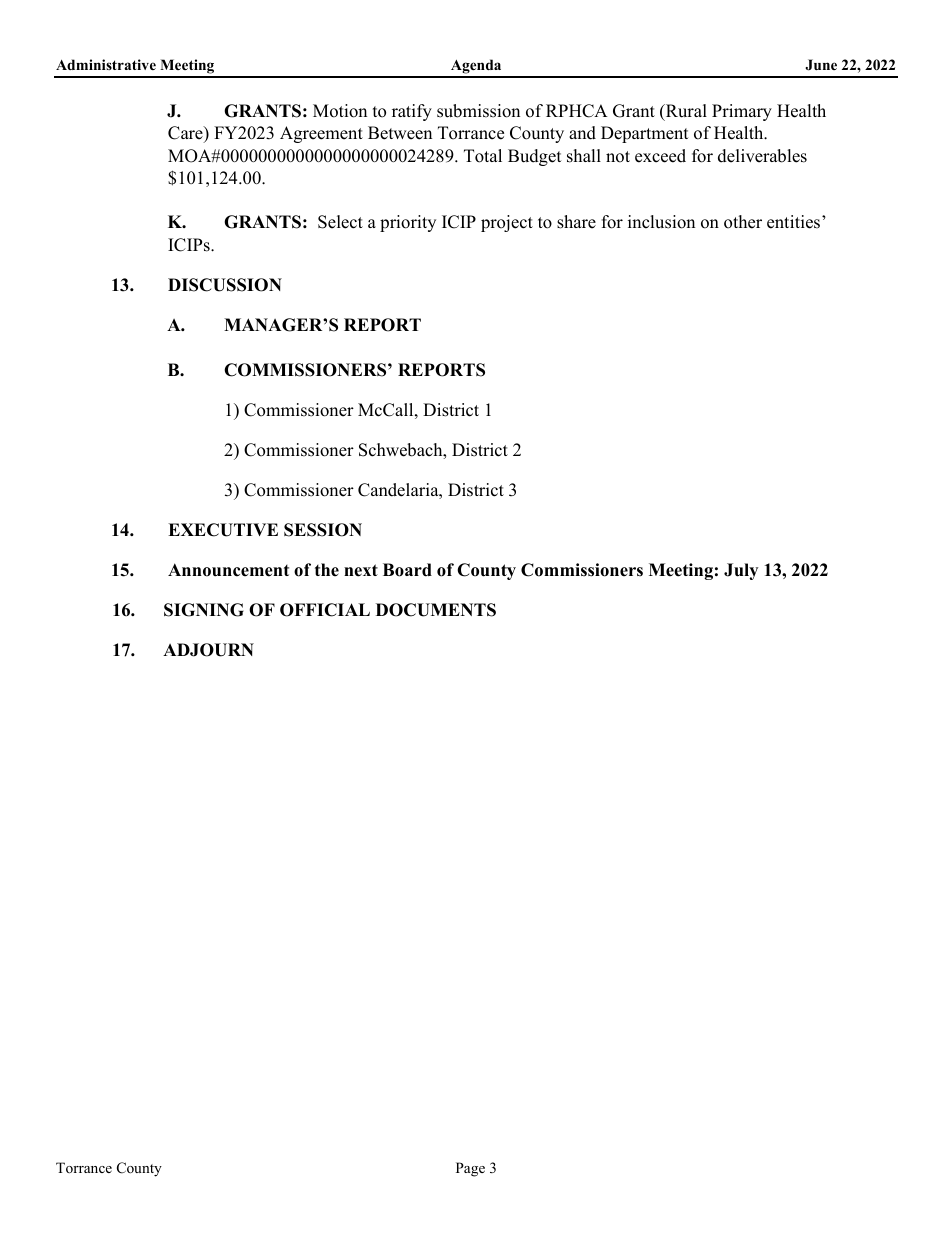 The height and width of the image is (1233, 952). I want to click on SIGNING, so click(204, 610).
